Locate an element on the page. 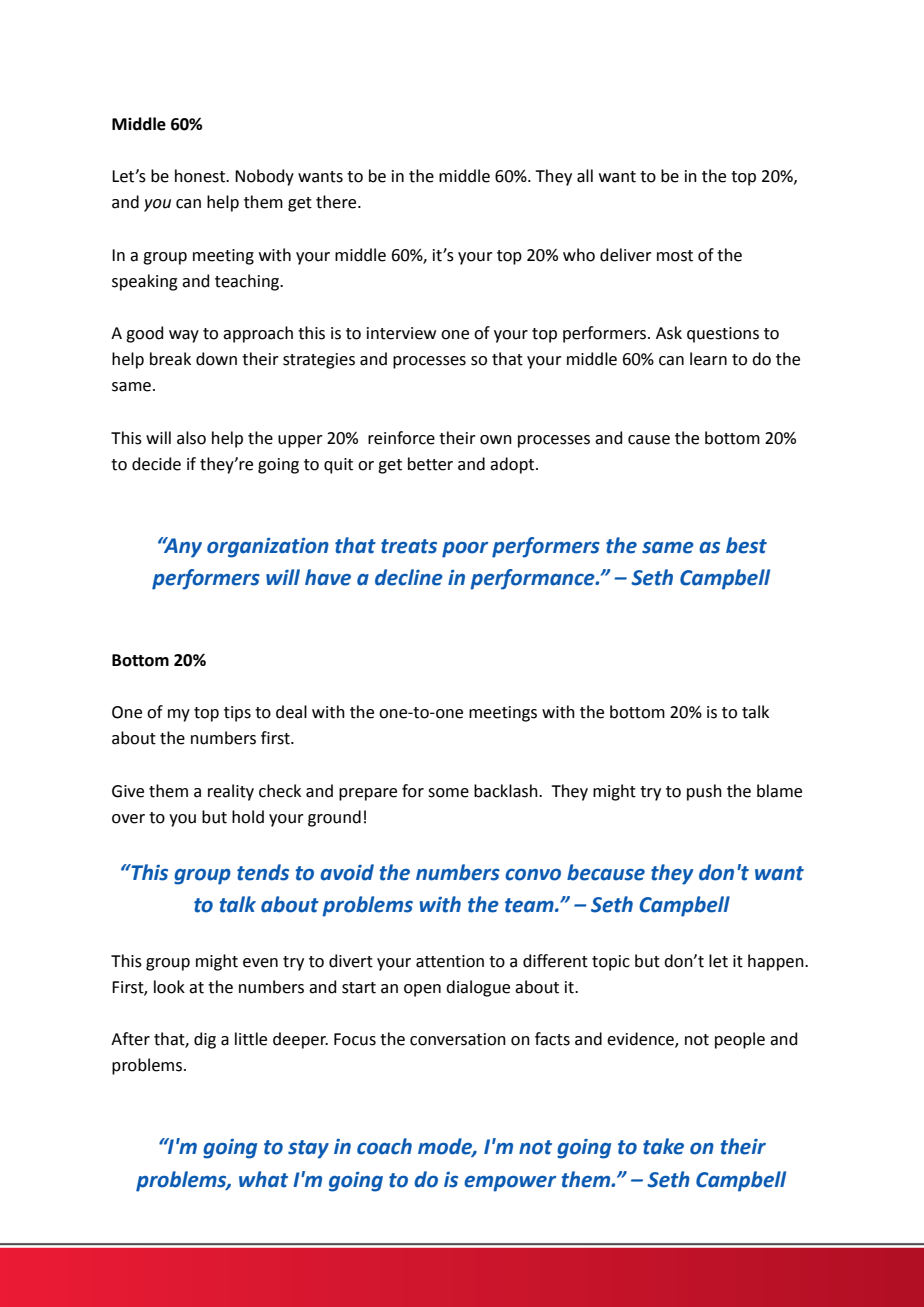 Image resolution: width=924 pixels, height=1307 pixels. tips is located at coordinates (237, 714).
